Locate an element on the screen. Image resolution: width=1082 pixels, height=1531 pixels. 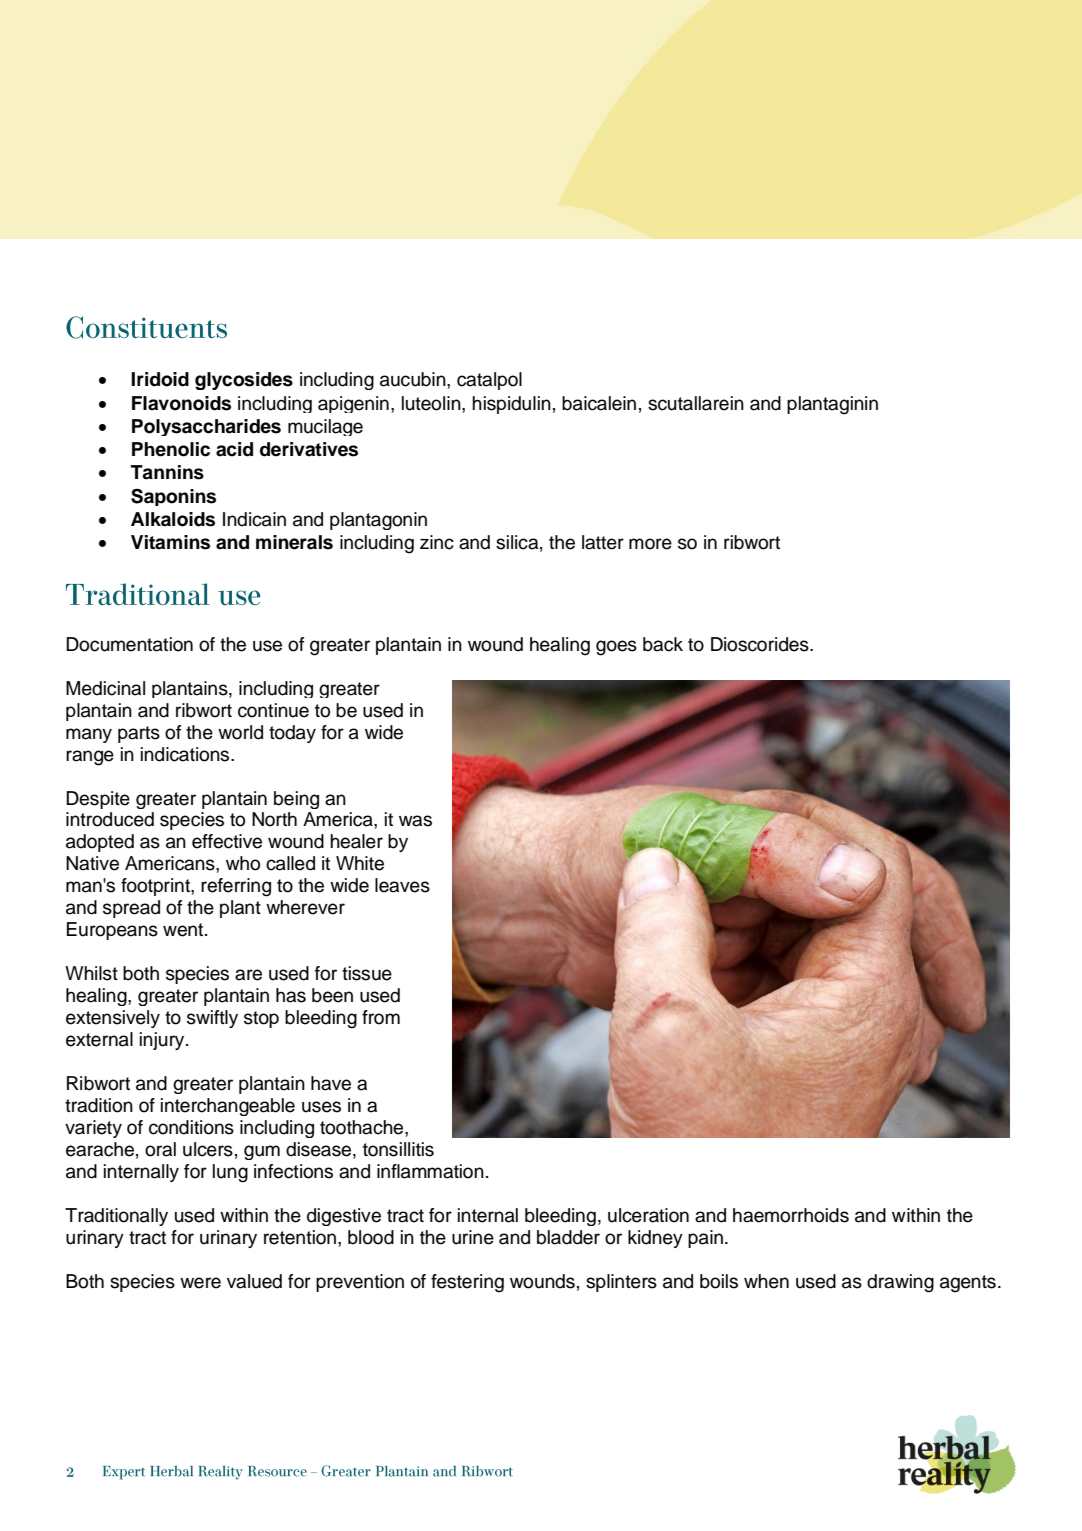
was is located at coordinates (415, 821).
